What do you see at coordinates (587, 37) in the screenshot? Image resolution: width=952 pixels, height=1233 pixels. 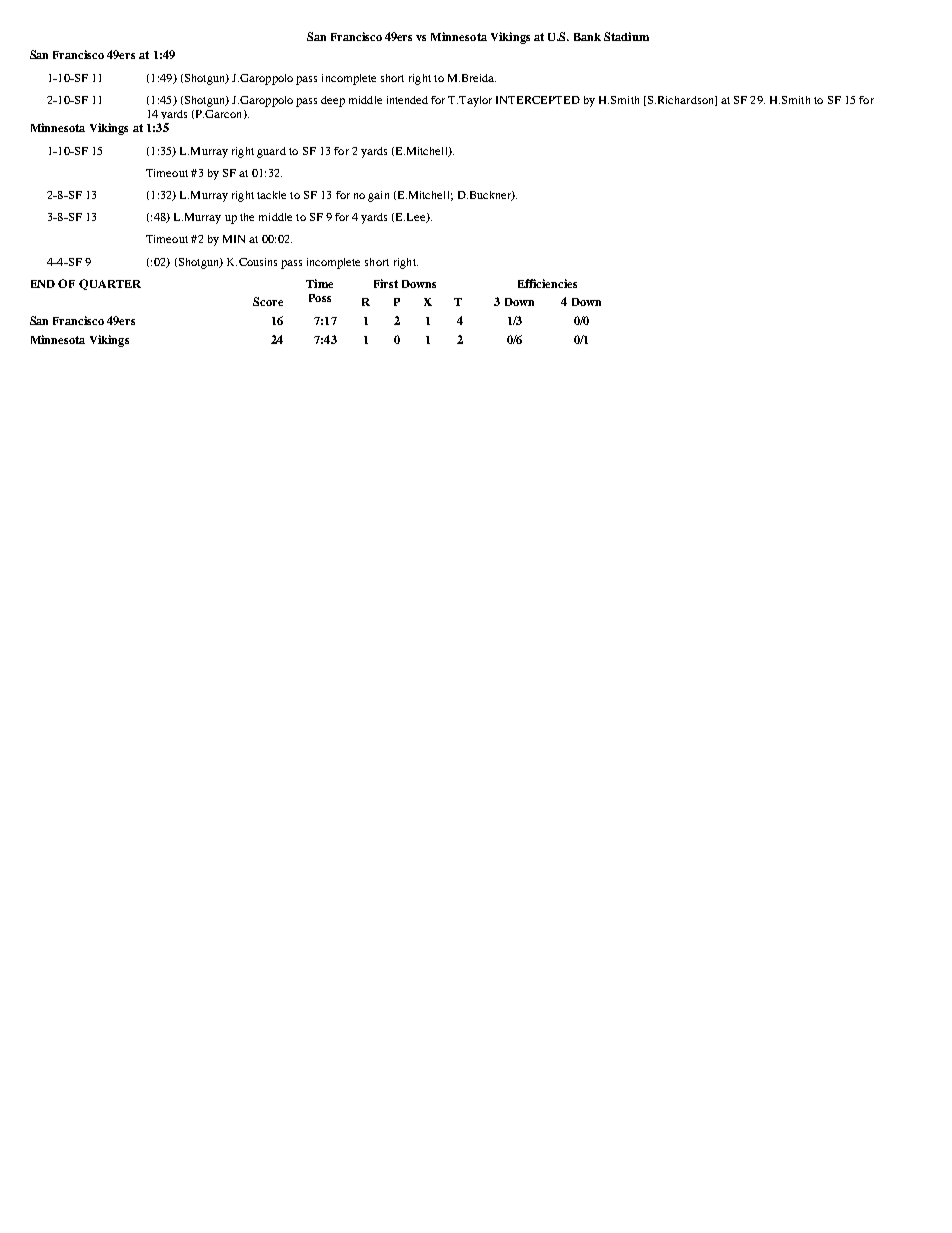 I see `Bank` at bounding box center [587, 37].
